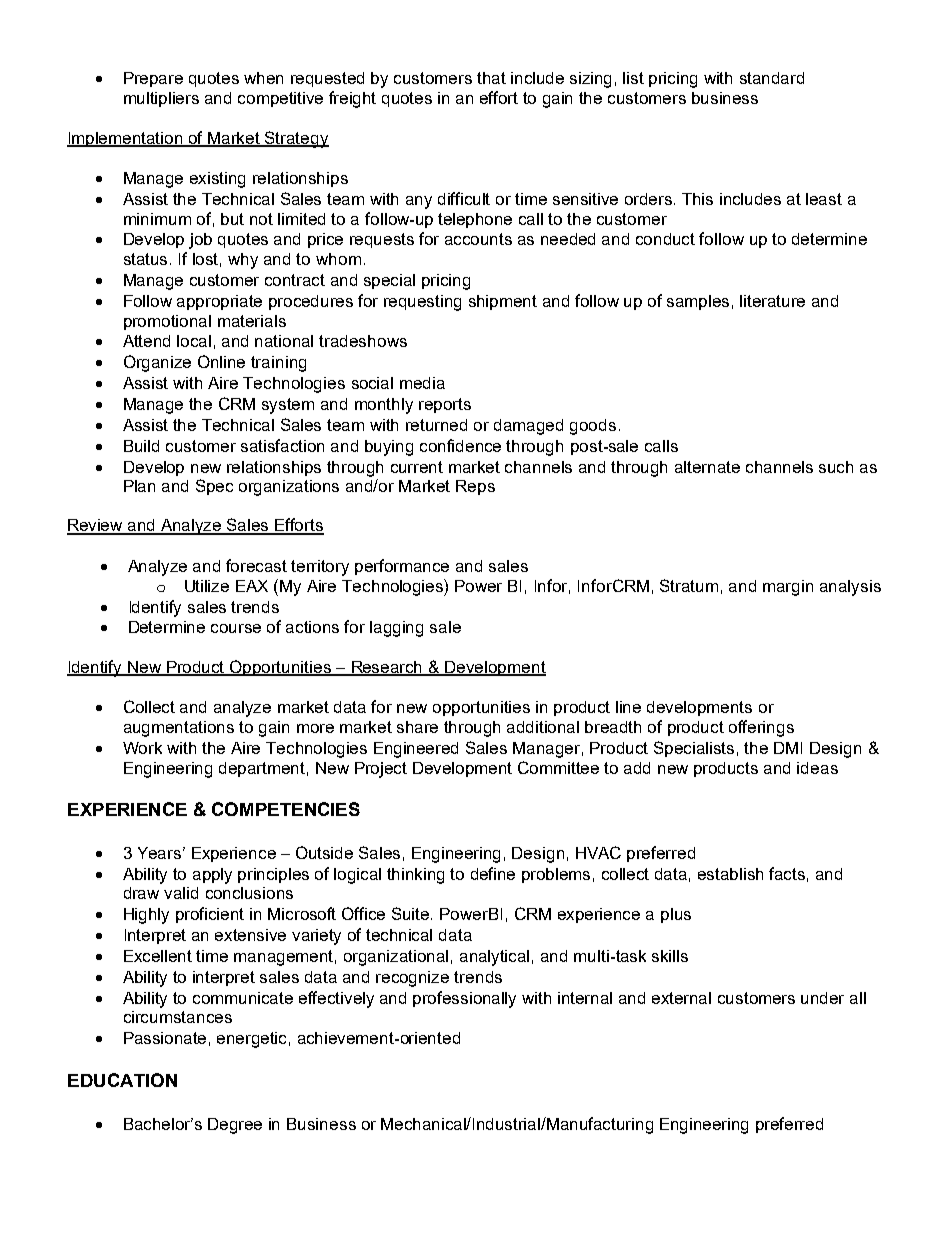  Describe the element at coordinates (772, 78) in the page. I see `standard` at that location.
